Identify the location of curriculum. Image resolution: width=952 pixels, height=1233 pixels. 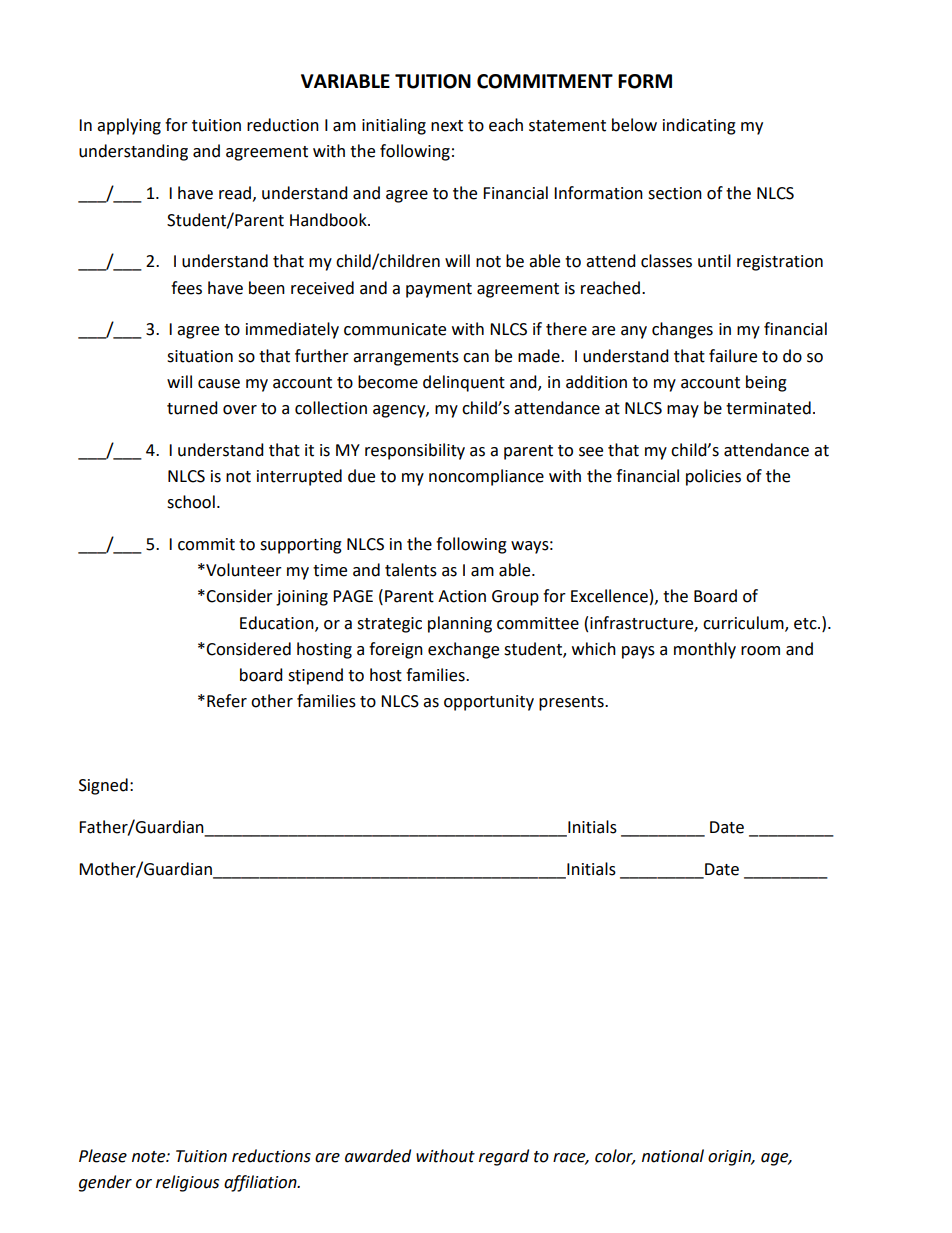
(744, 623).
